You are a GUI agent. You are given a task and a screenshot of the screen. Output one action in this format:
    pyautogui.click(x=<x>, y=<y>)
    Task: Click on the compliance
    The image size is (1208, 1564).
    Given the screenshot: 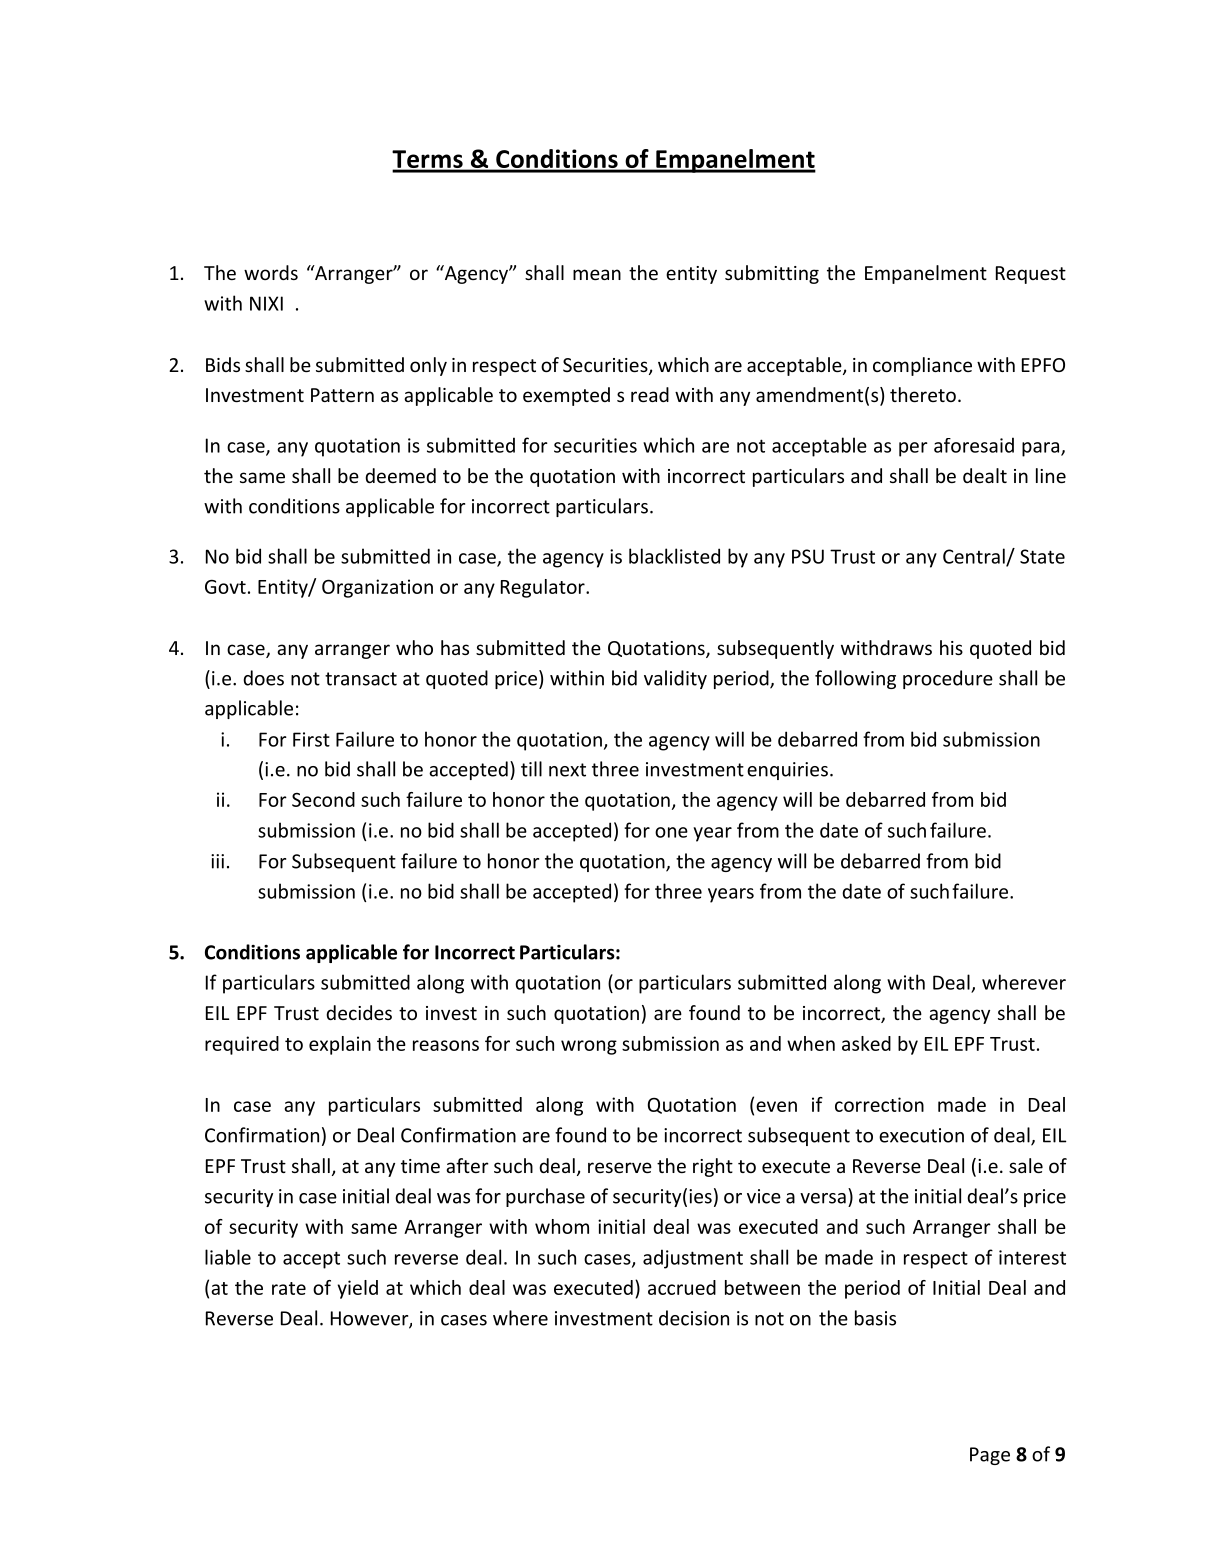 What is the action you would take?
    pyautogui.click(x=922, y=366)
